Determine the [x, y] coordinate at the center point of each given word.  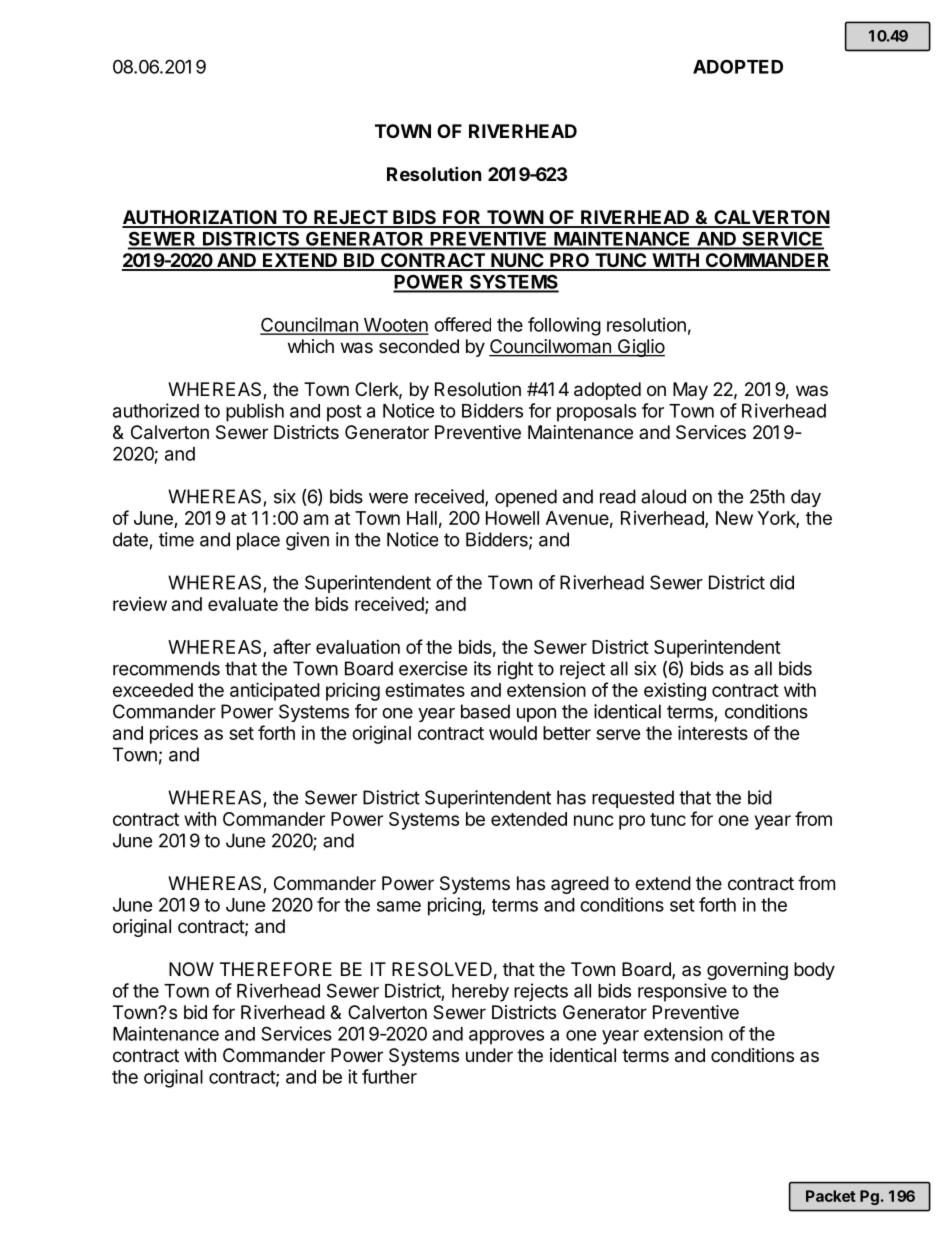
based [485, 711]
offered [462, 324]
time [176, 539]
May [690, 391]
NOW [191, 969]
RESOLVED [442, 969]
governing [747, 971]
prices [174, 735]
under [489, 1055]
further [389, 1076]
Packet [831, 1196]
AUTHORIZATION [200, 218]
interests [713, 732]
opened [526, 498]
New [734, 518]
